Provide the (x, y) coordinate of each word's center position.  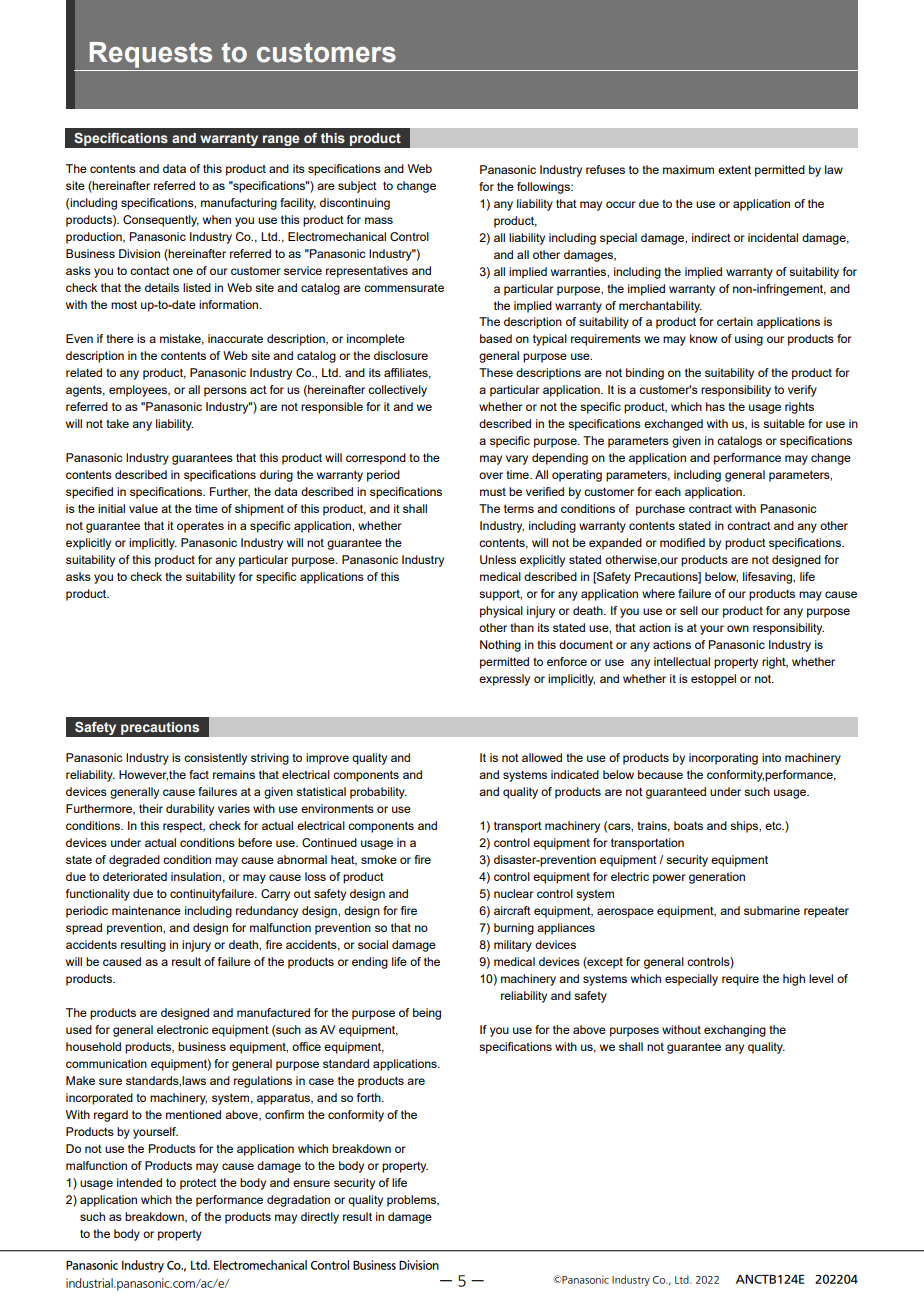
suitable (784, 423)
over (491, 475)
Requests (151, 55)
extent (734, 169)
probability (378, 793)
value (143, 508)
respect (184, 827)
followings (544, 188)
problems (413, 1201)
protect (198, 1184)
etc (774, 826)
